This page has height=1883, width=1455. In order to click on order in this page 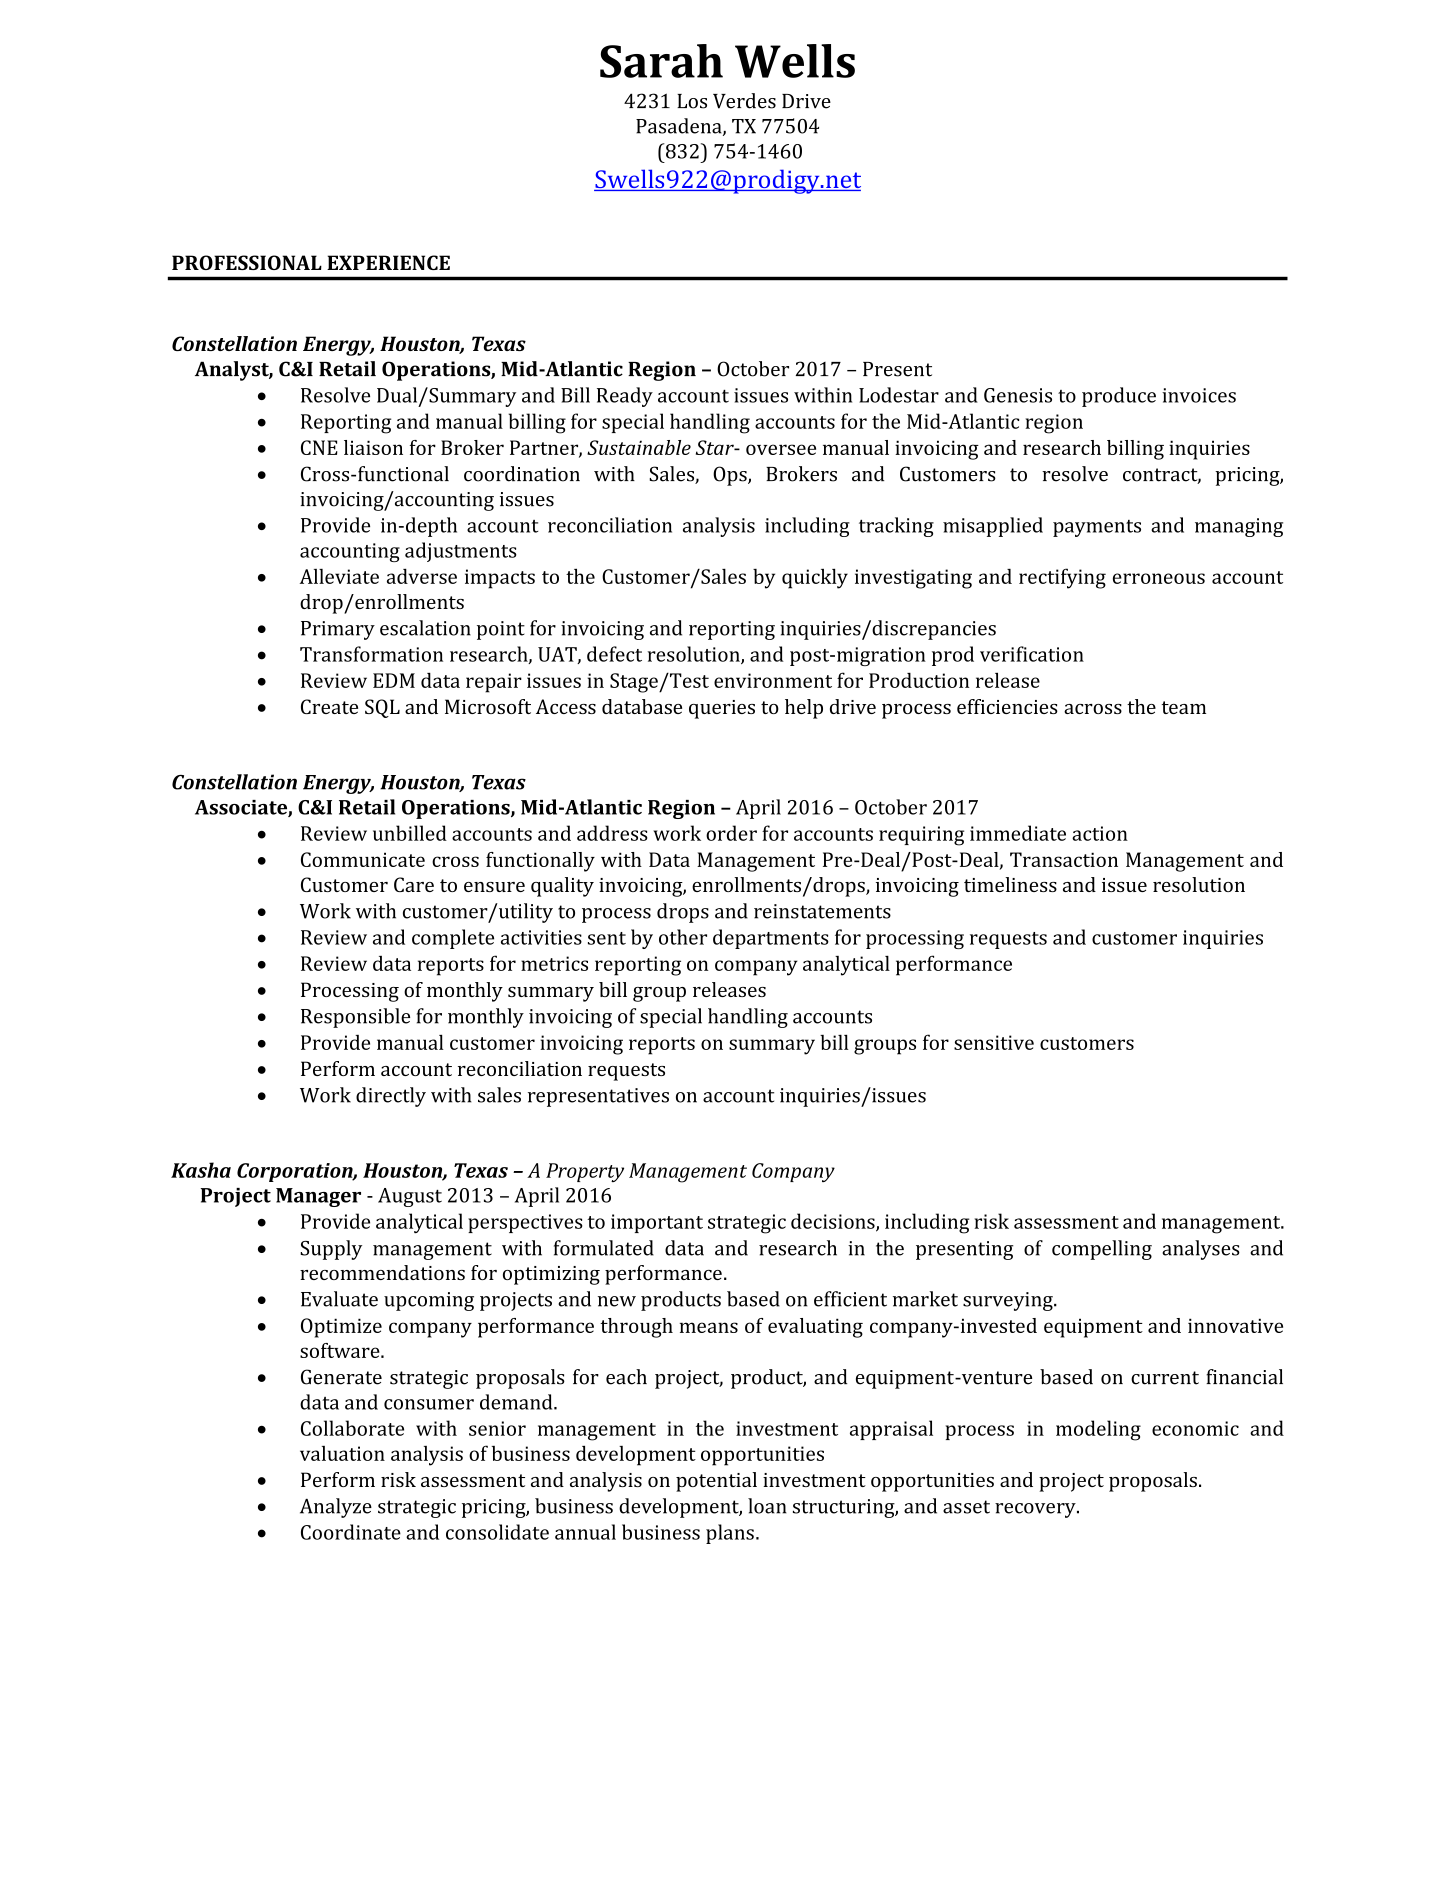, I will do `click(731, 833)`.
